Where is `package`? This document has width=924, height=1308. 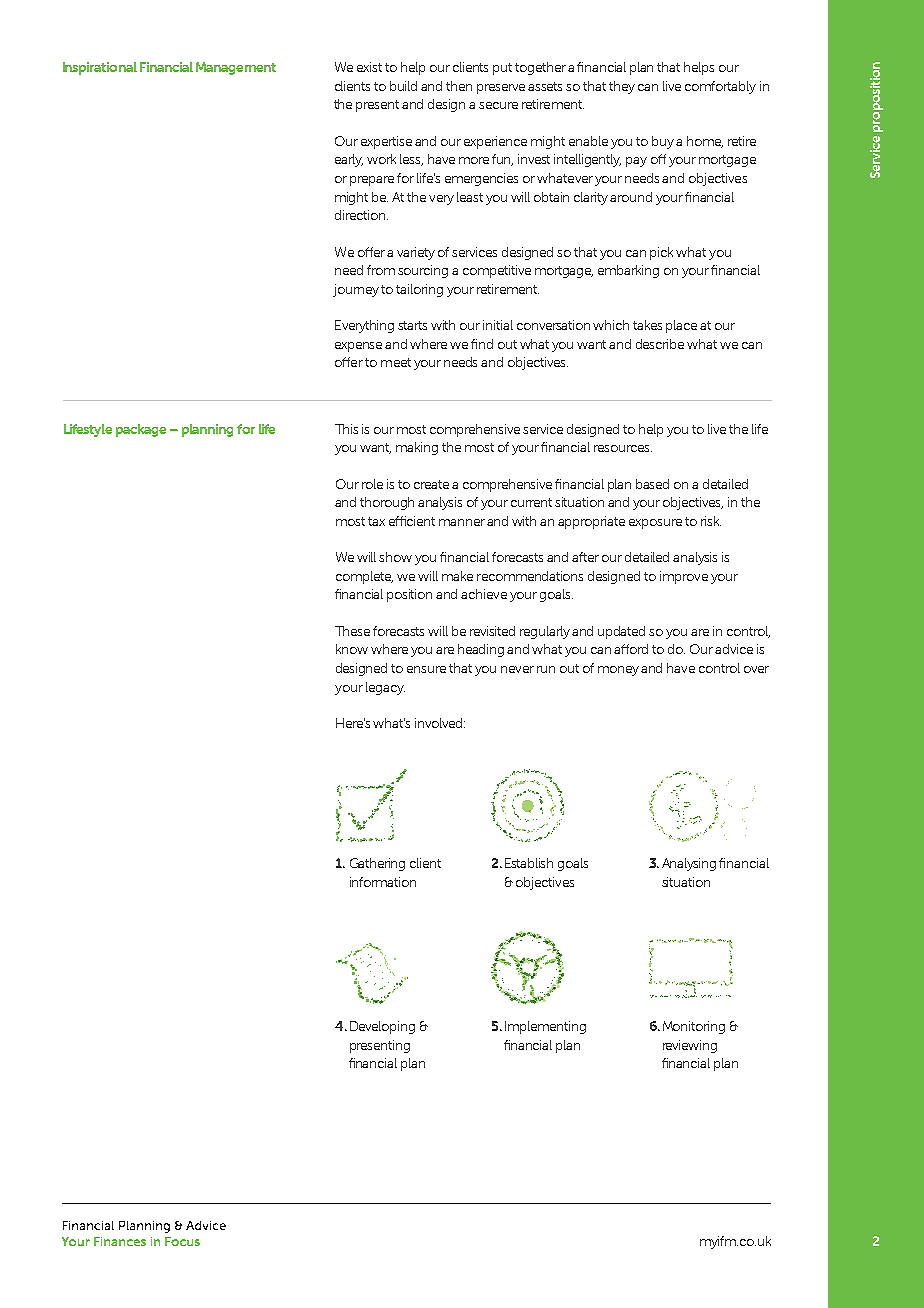 package is located at coordinates (141, 430).
